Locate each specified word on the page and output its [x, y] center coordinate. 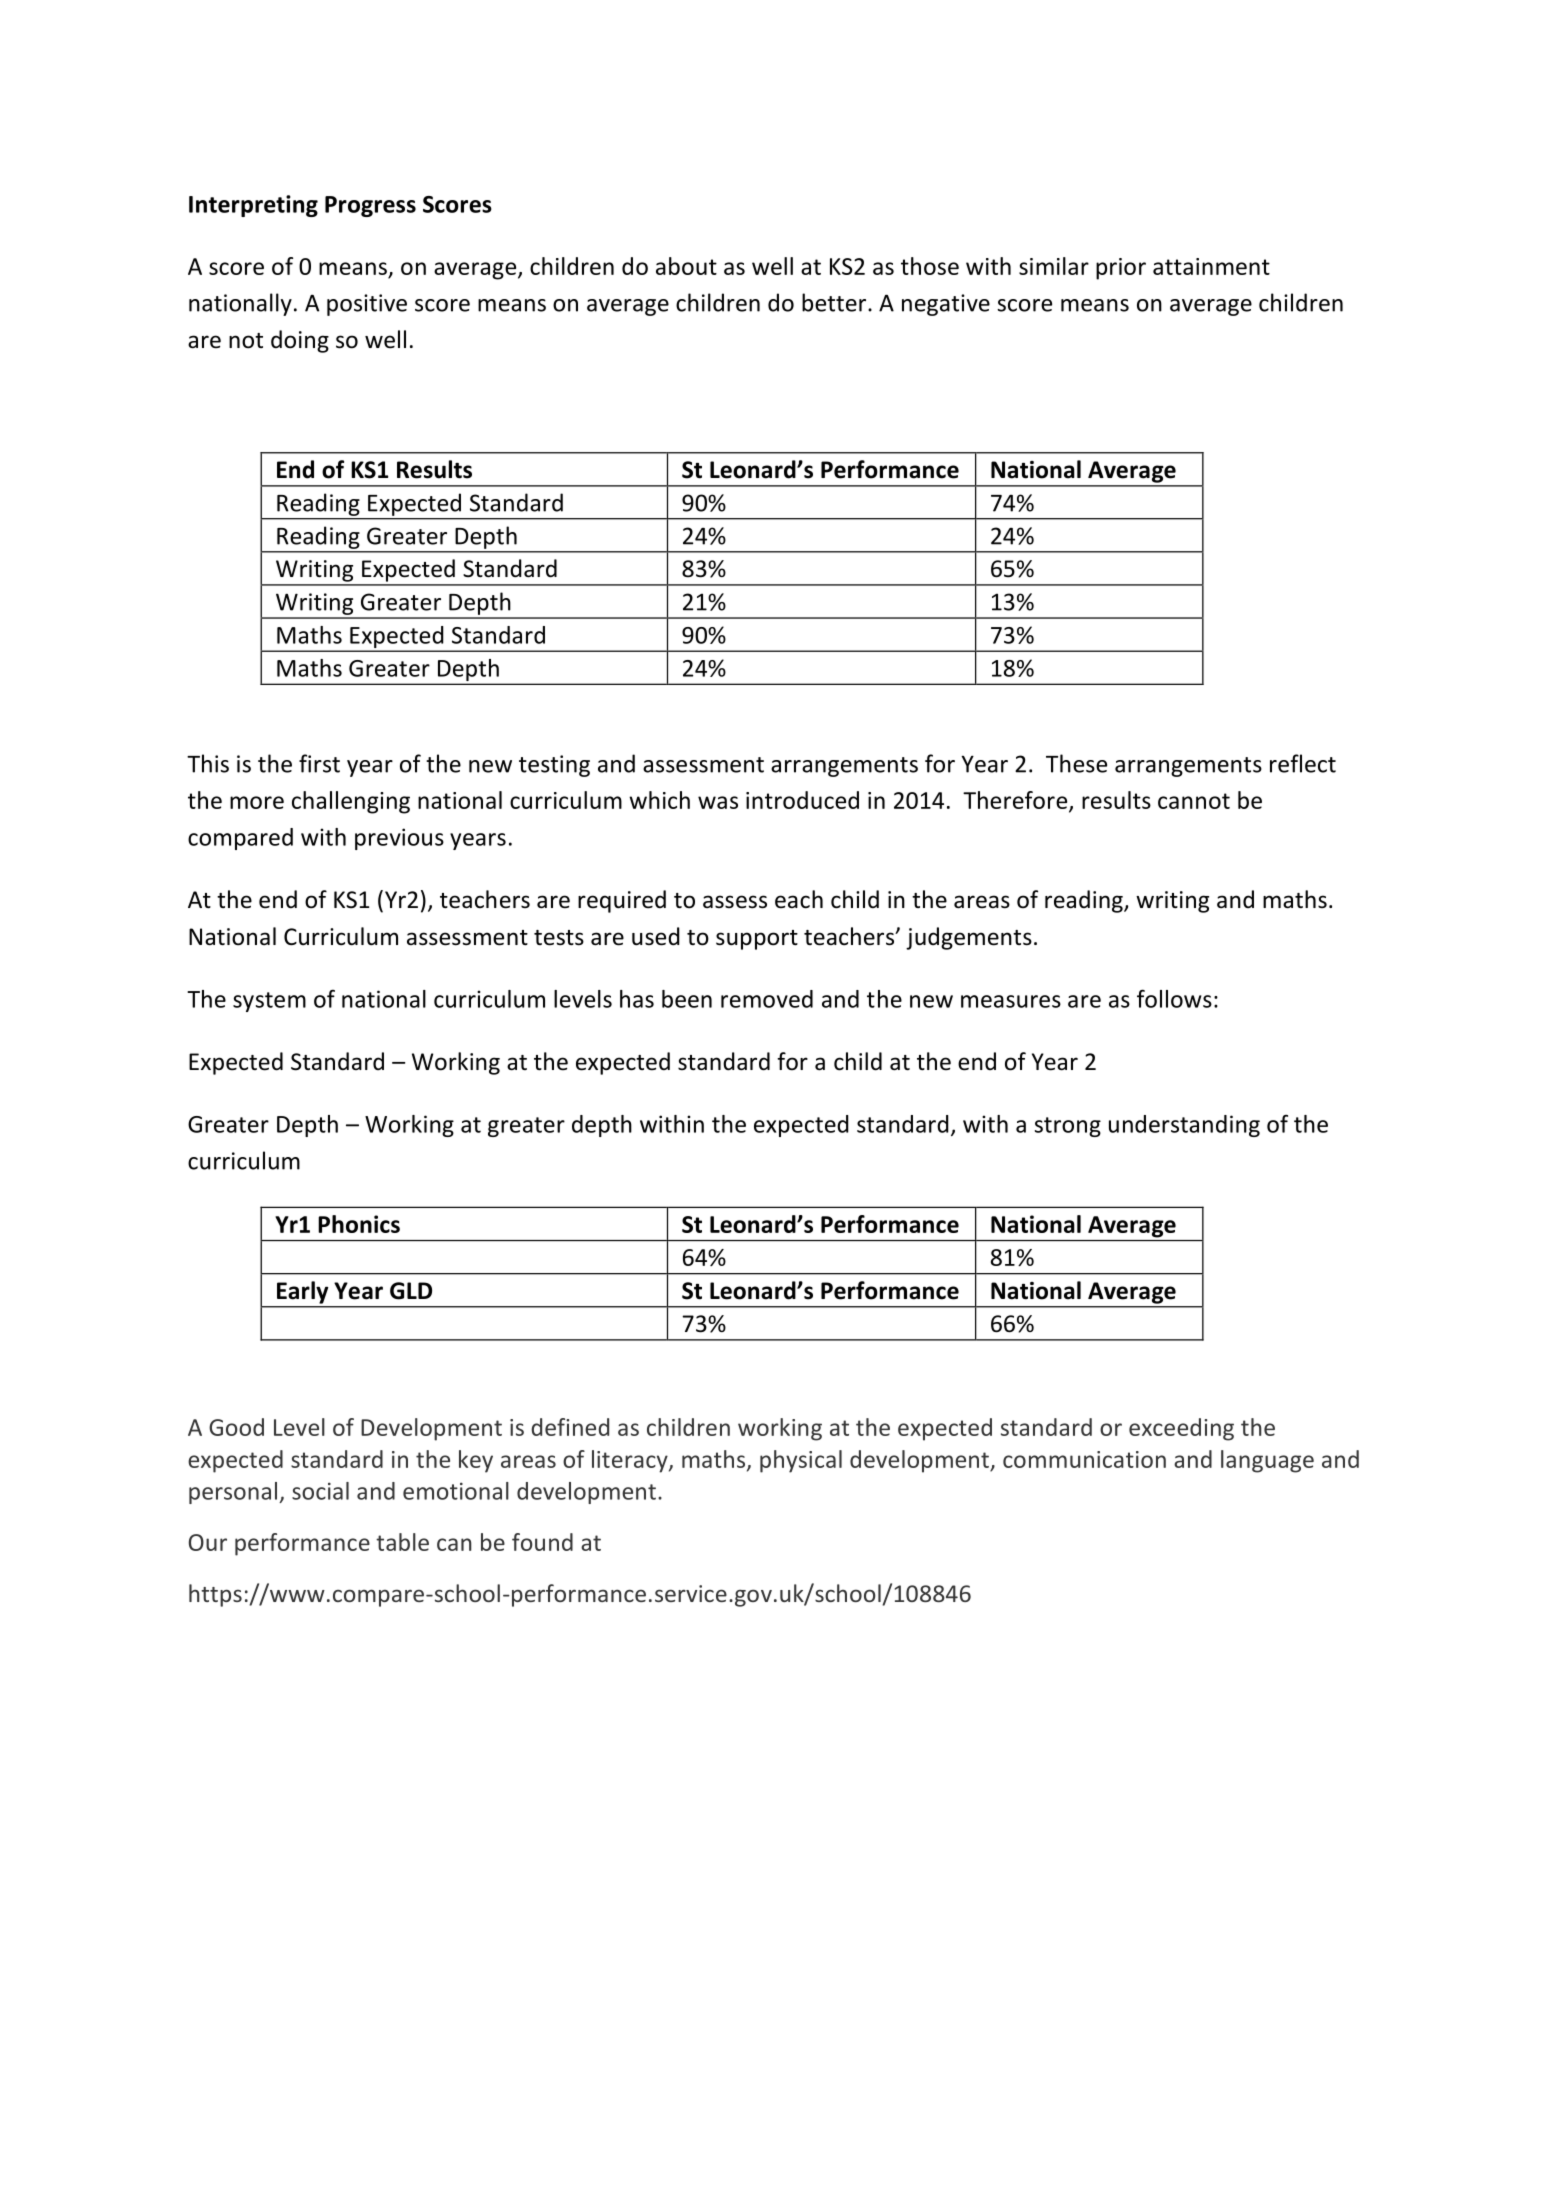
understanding [1184, 1126]
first [319, 763]
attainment [1211, 266]
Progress [370, 206]
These [1076, 763]
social [320, 1491]
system [269, 1002]
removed [767, 999]
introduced [802, 800]
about [686, 266]
